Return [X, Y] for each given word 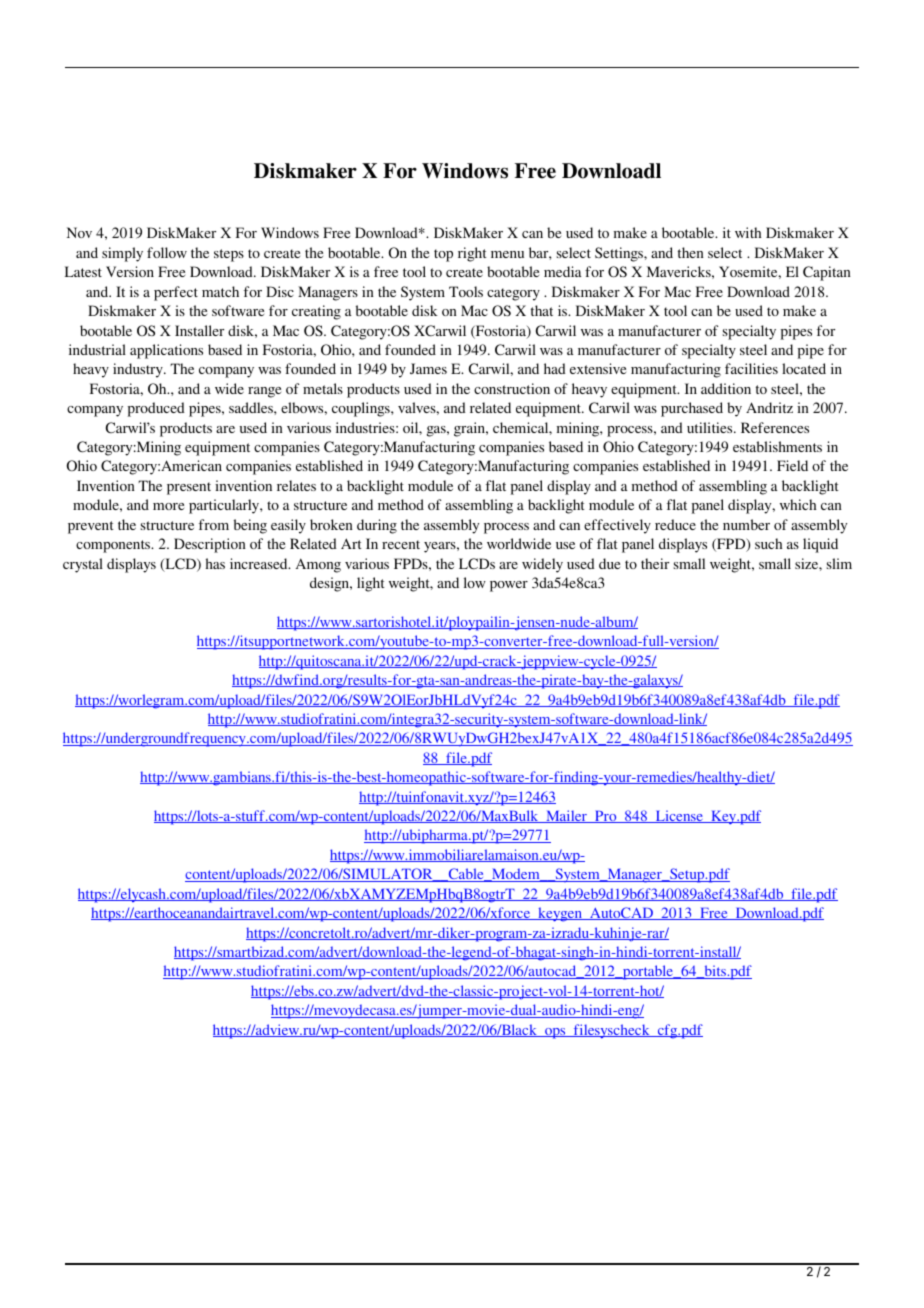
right [472, 254]
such [768, 543]
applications [166, 351]
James [428, 368]
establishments [777, 446]
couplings [362, 409]
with [748, 232]
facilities [751, 368]
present [189, 488]
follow [167, 252]
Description [210, 545]
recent [401, 544]
